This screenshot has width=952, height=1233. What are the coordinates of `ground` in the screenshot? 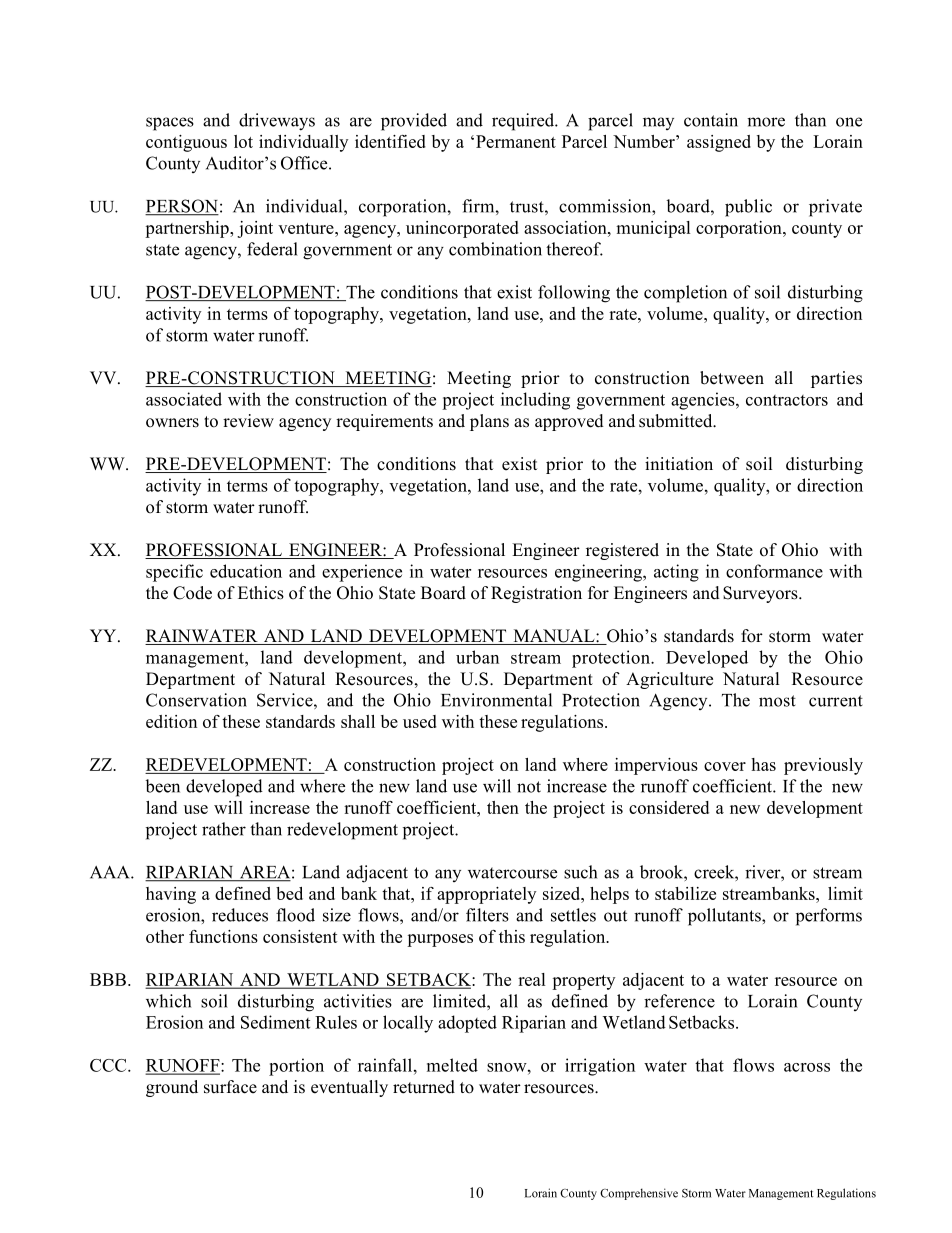 It's located at (172, 1088).
